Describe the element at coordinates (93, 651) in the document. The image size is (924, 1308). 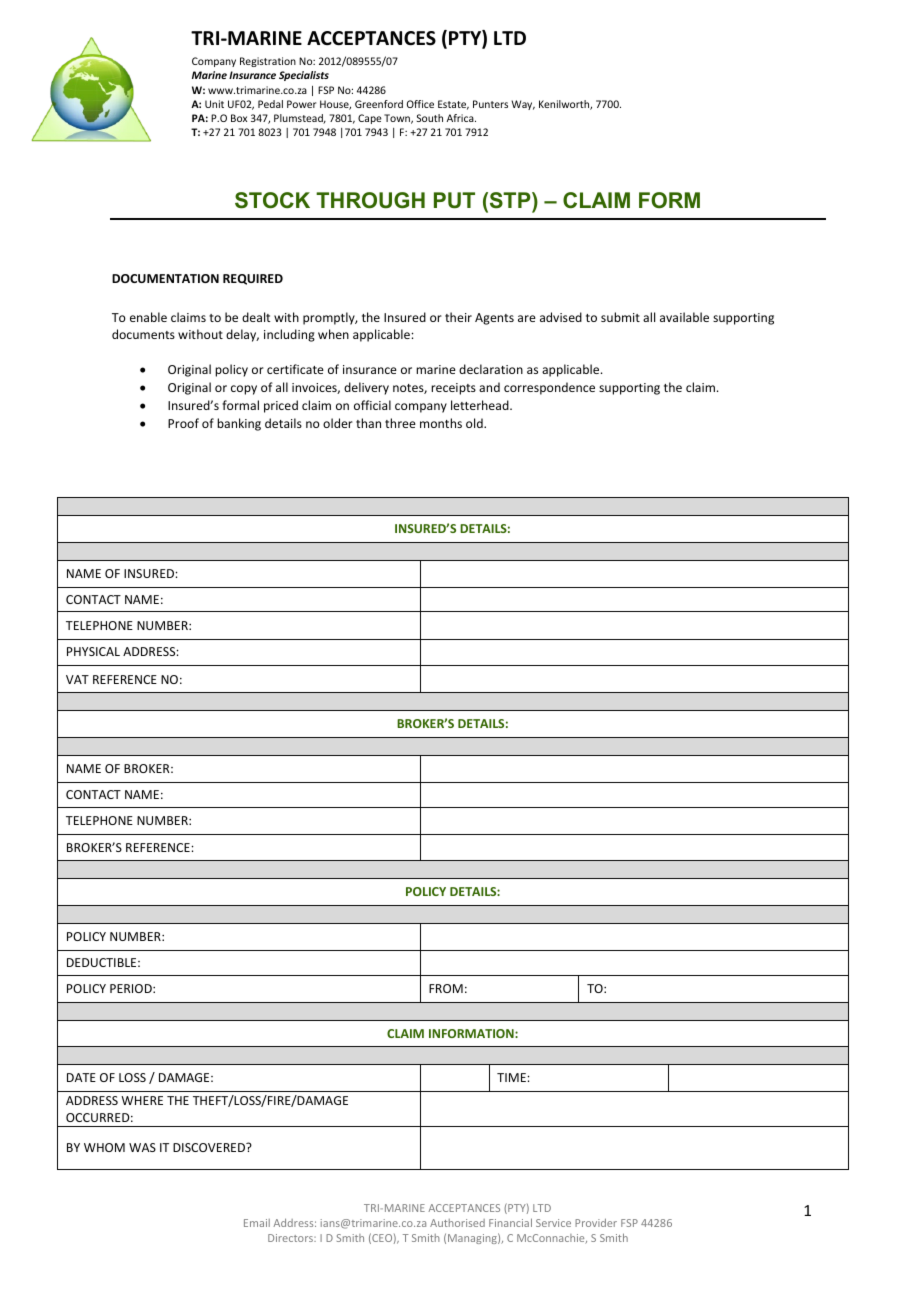
I see `PHYSICAL` at that location.
